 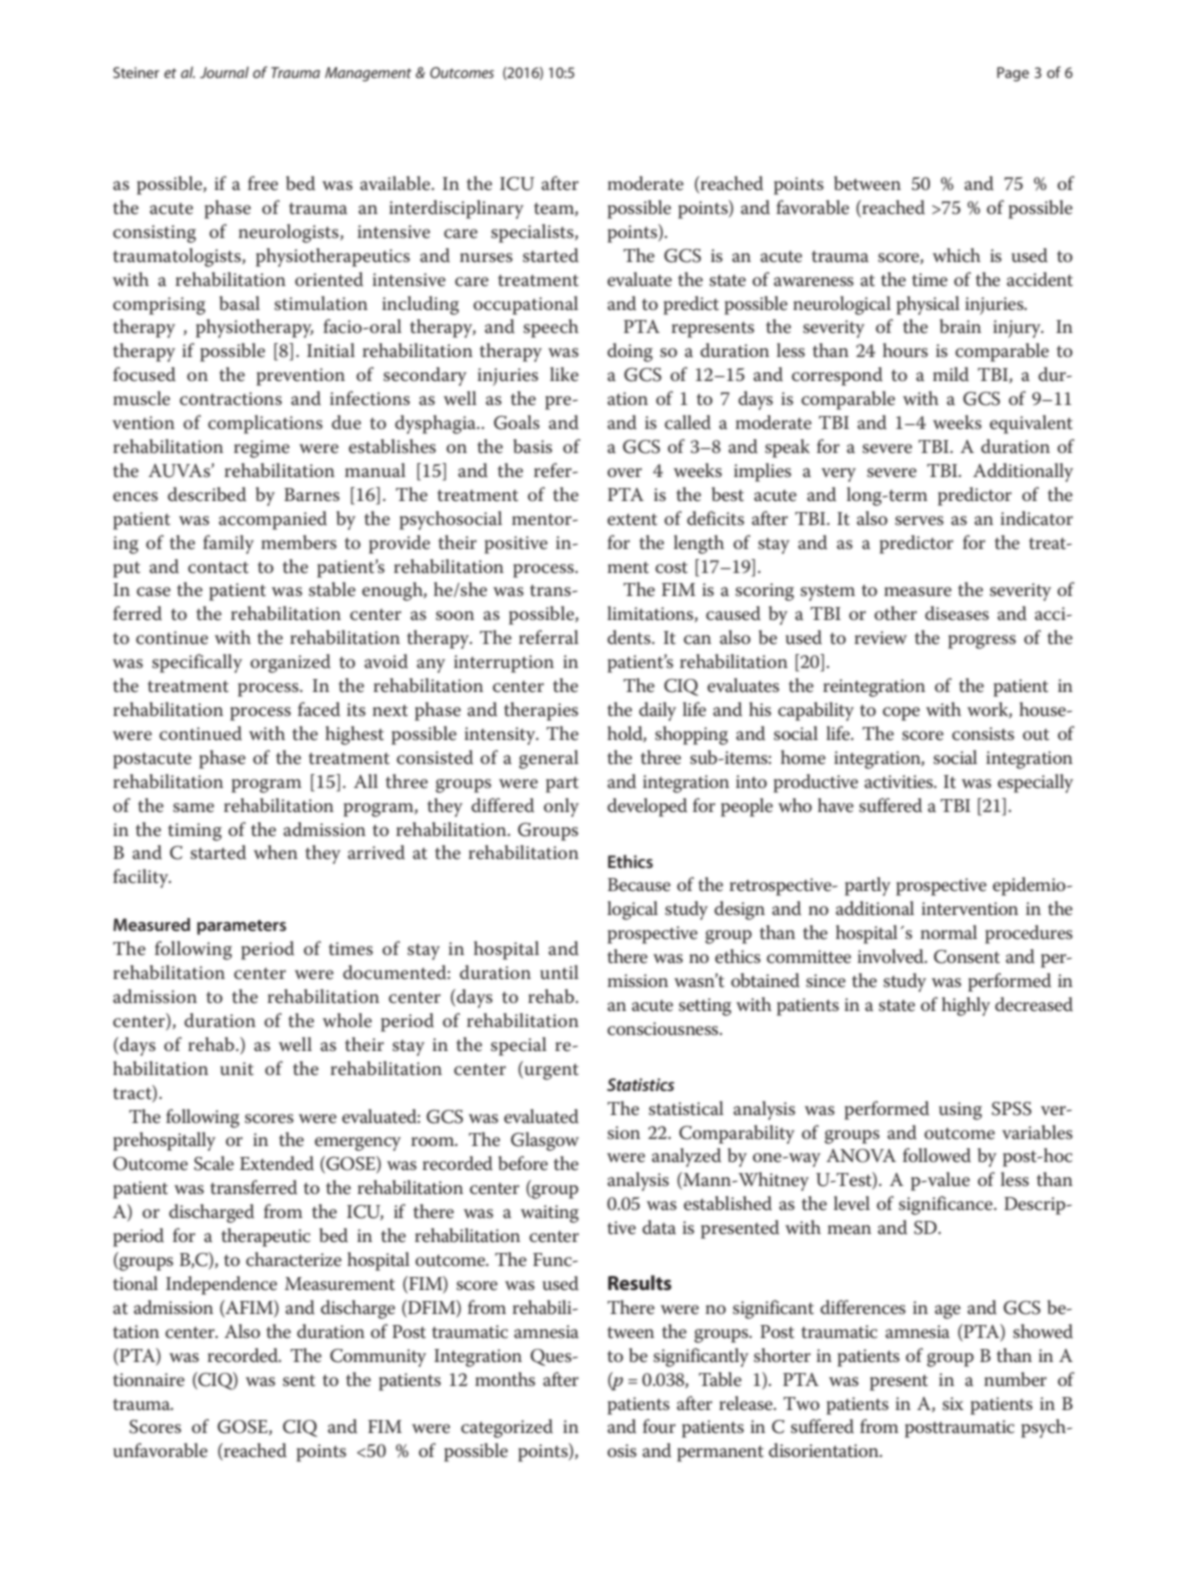 What do you see at coordinates (456, 209) in the document?
I see `interdisciplinary` at bounding box center [456, 209].
